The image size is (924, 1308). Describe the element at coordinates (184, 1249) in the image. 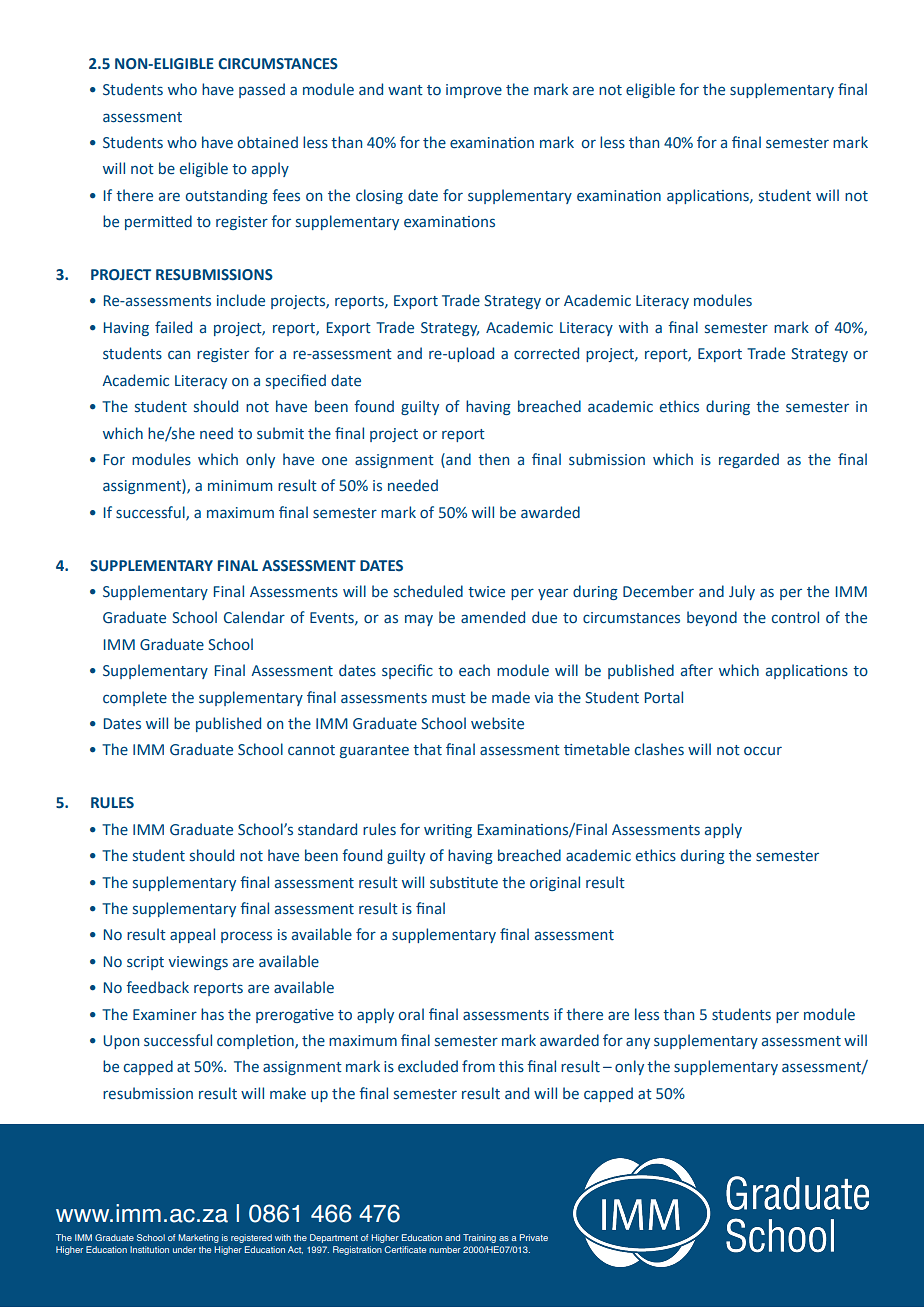

I see `under` at that location.
